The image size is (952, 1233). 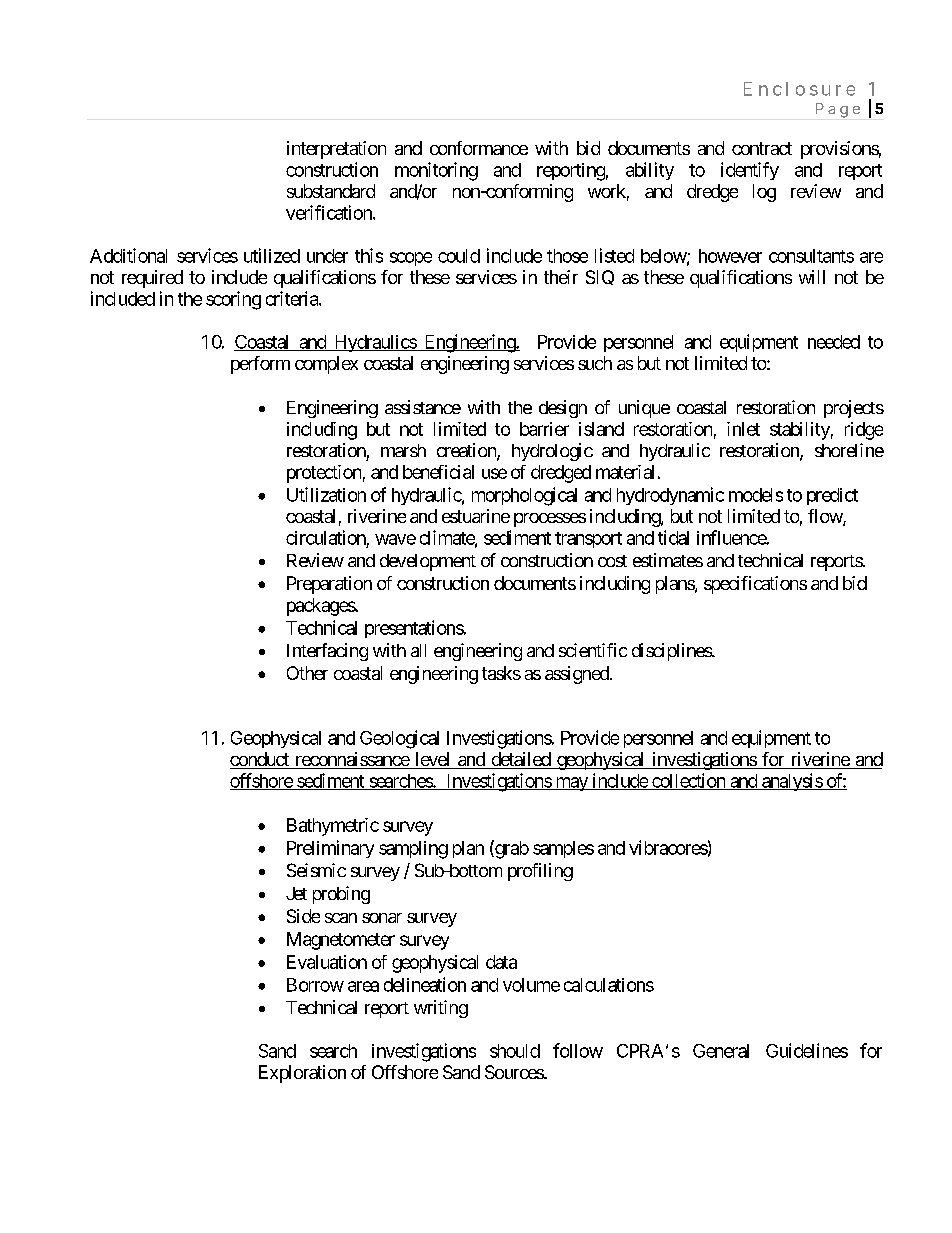 I want to click on contract, so click(x=762, y=148).
